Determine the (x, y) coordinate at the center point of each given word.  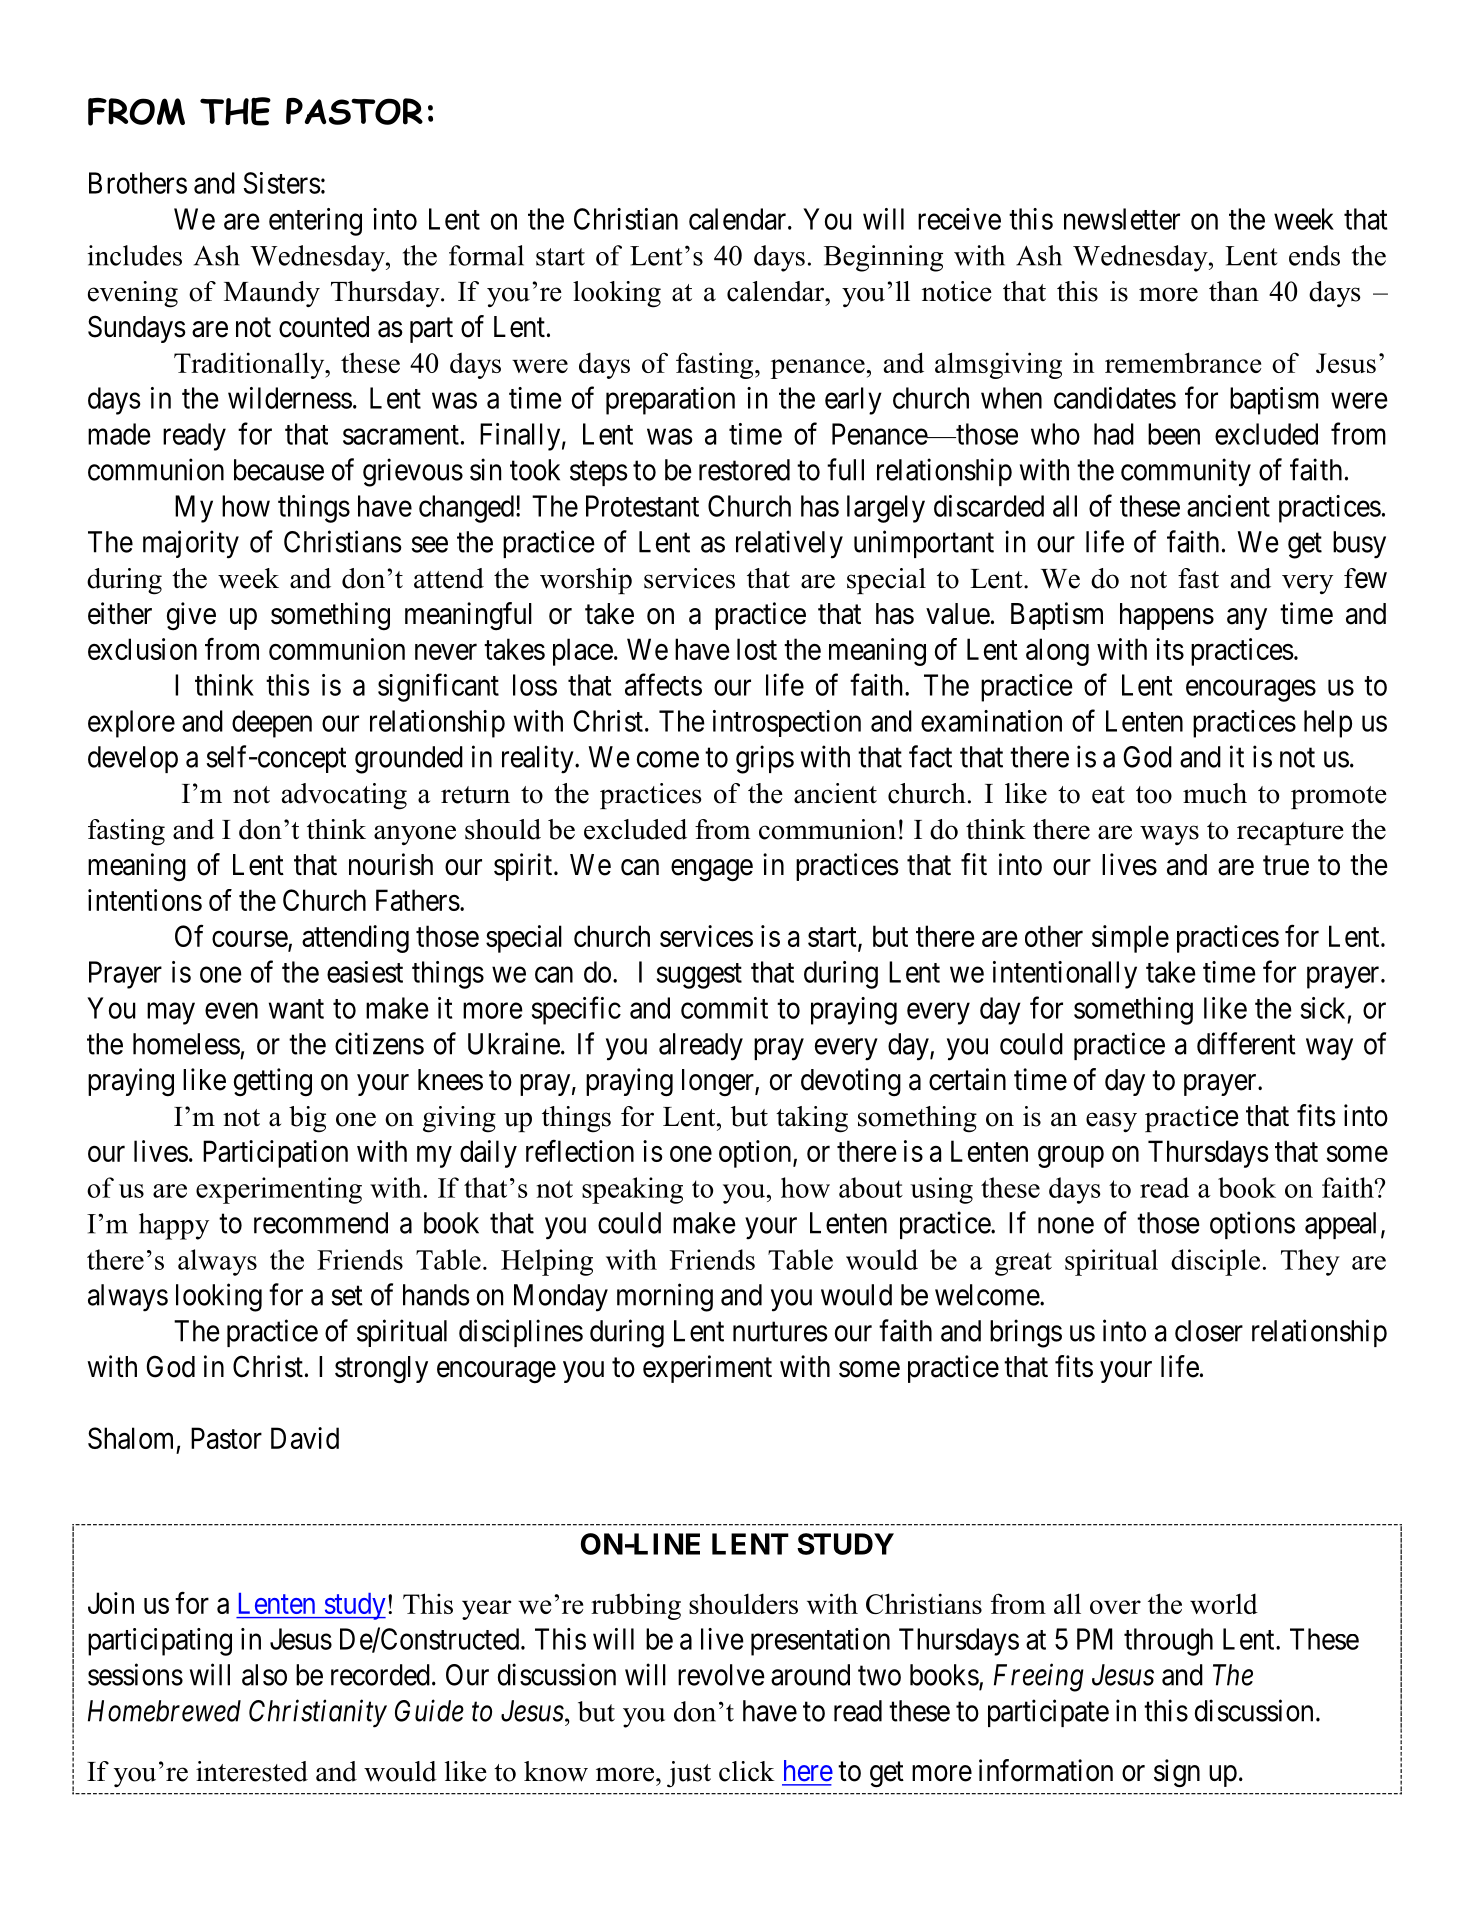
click (747, 1771)
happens (1167, 616)
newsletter (1122, 219)
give (191, 616)
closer (1209, 1331)
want (296, 1009)
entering (315, 222)
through (1168, 1642)
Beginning (883, 258)
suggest (699, 976)
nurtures (780, 1332)
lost (757, 649)
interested (252, 1771)
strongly (381, 1370)
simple (1130, 939)
